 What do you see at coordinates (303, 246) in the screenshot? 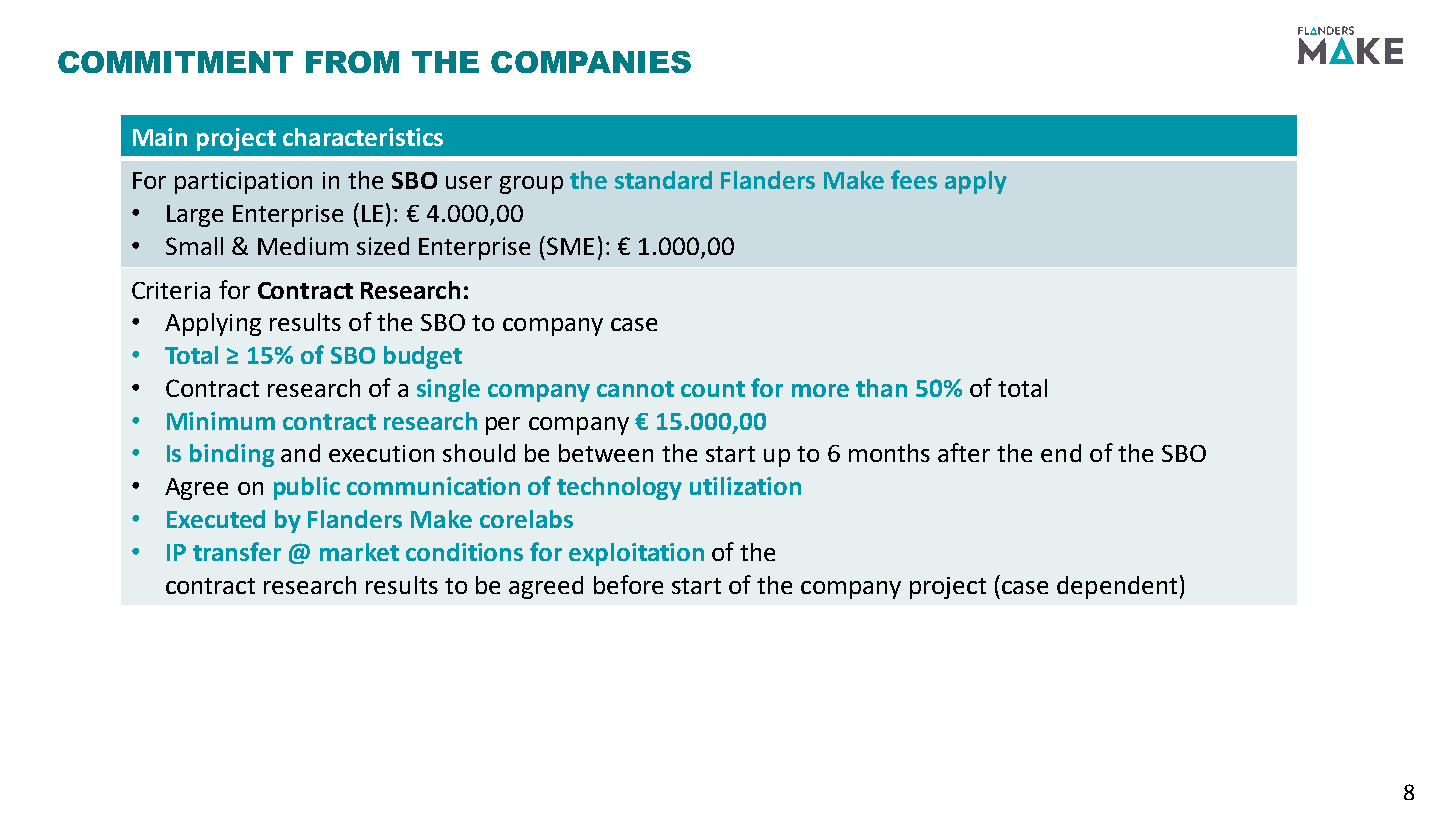
I see `Medium` at bounding box center [303, 246].
